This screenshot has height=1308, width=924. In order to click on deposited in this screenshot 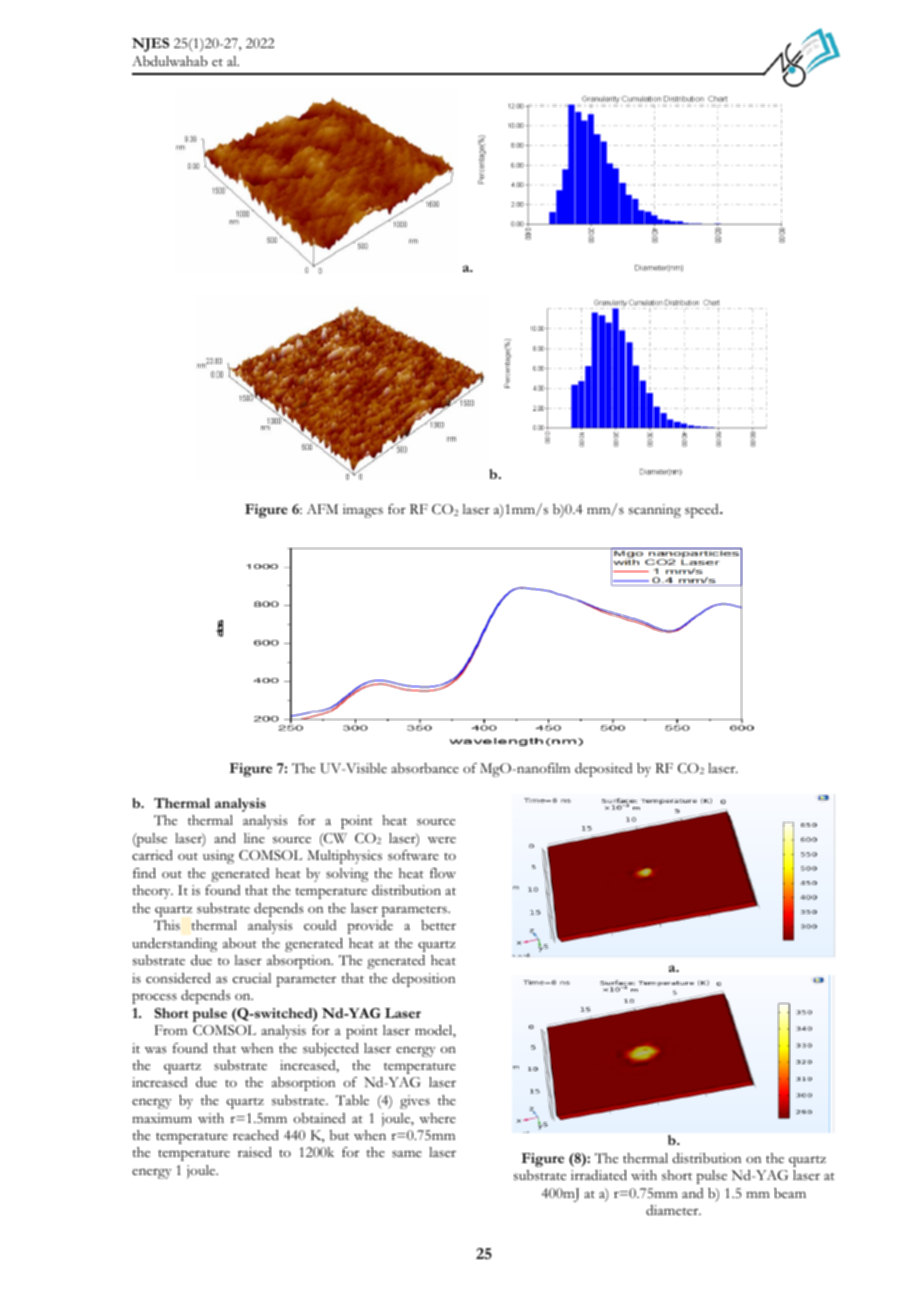, I will do `click(603, 770)`.
